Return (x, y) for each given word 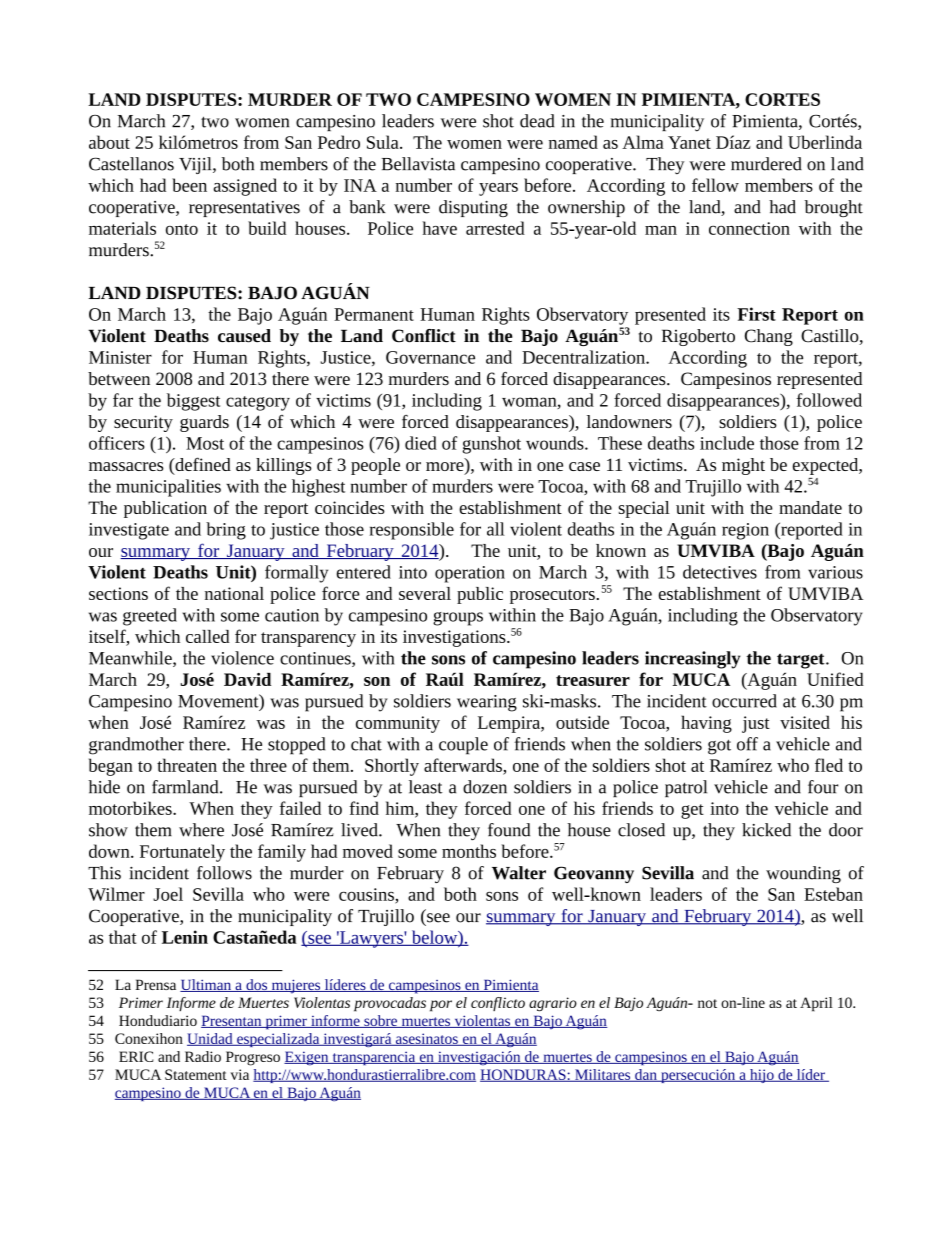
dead (537, 121)
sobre (380, 1021)
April (816, 1004)
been (189, 185)
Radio (203, 1056)
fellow (715, 185)
